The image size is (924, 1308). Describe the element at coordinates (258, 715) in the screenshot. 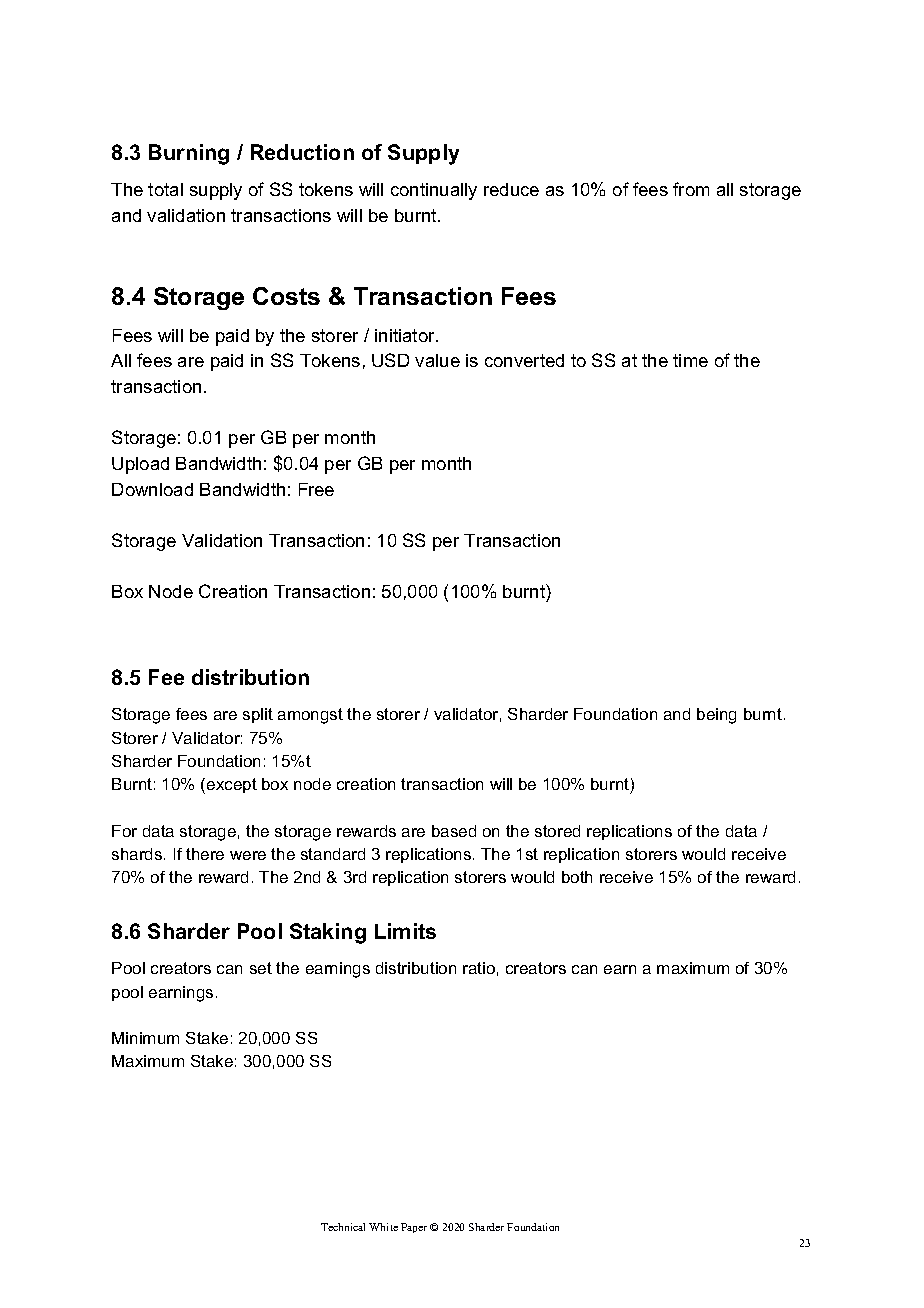

I see `split` at that location.
